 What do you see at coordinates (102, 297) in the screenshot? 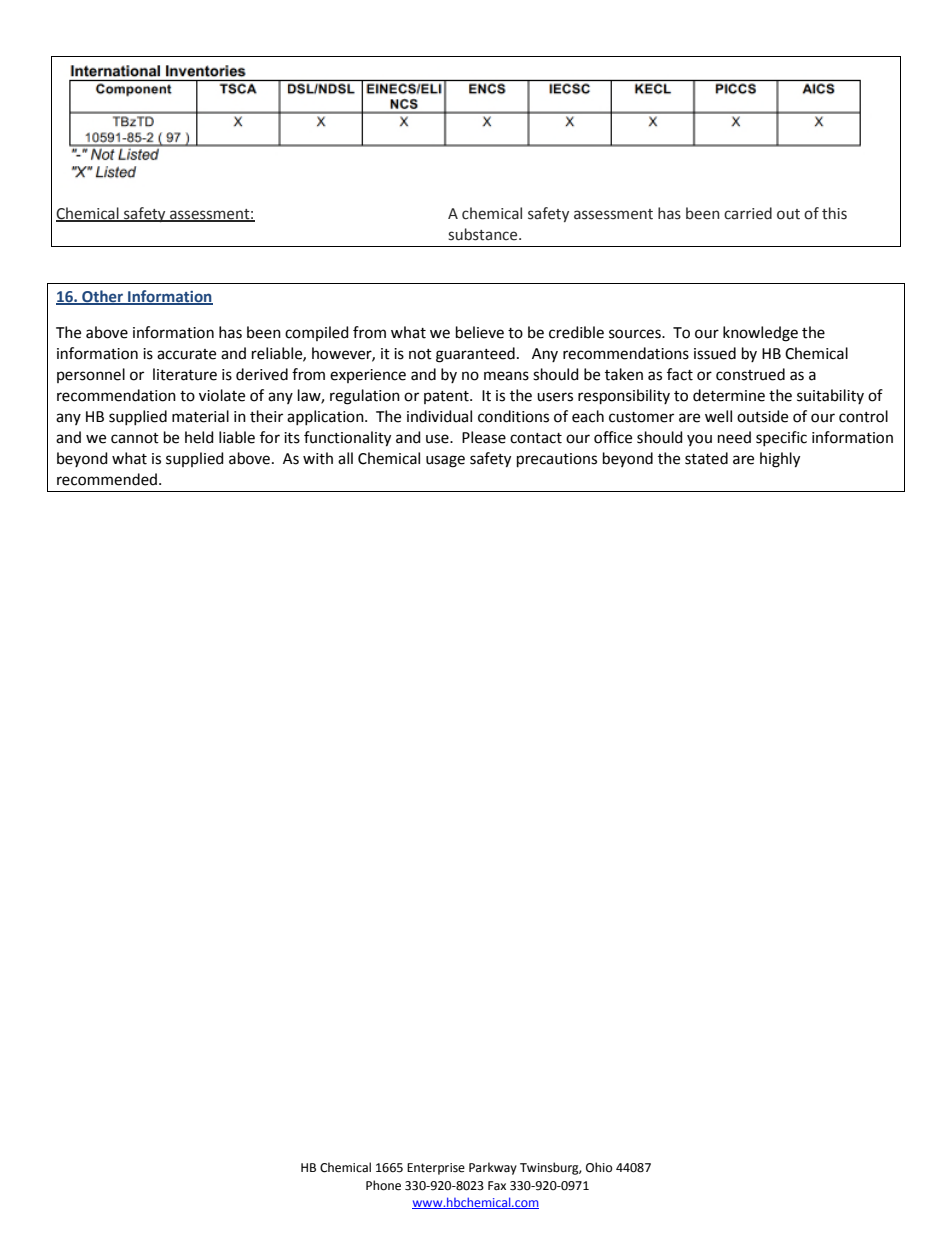
I see `Other` at bounding box center [102, 297].
